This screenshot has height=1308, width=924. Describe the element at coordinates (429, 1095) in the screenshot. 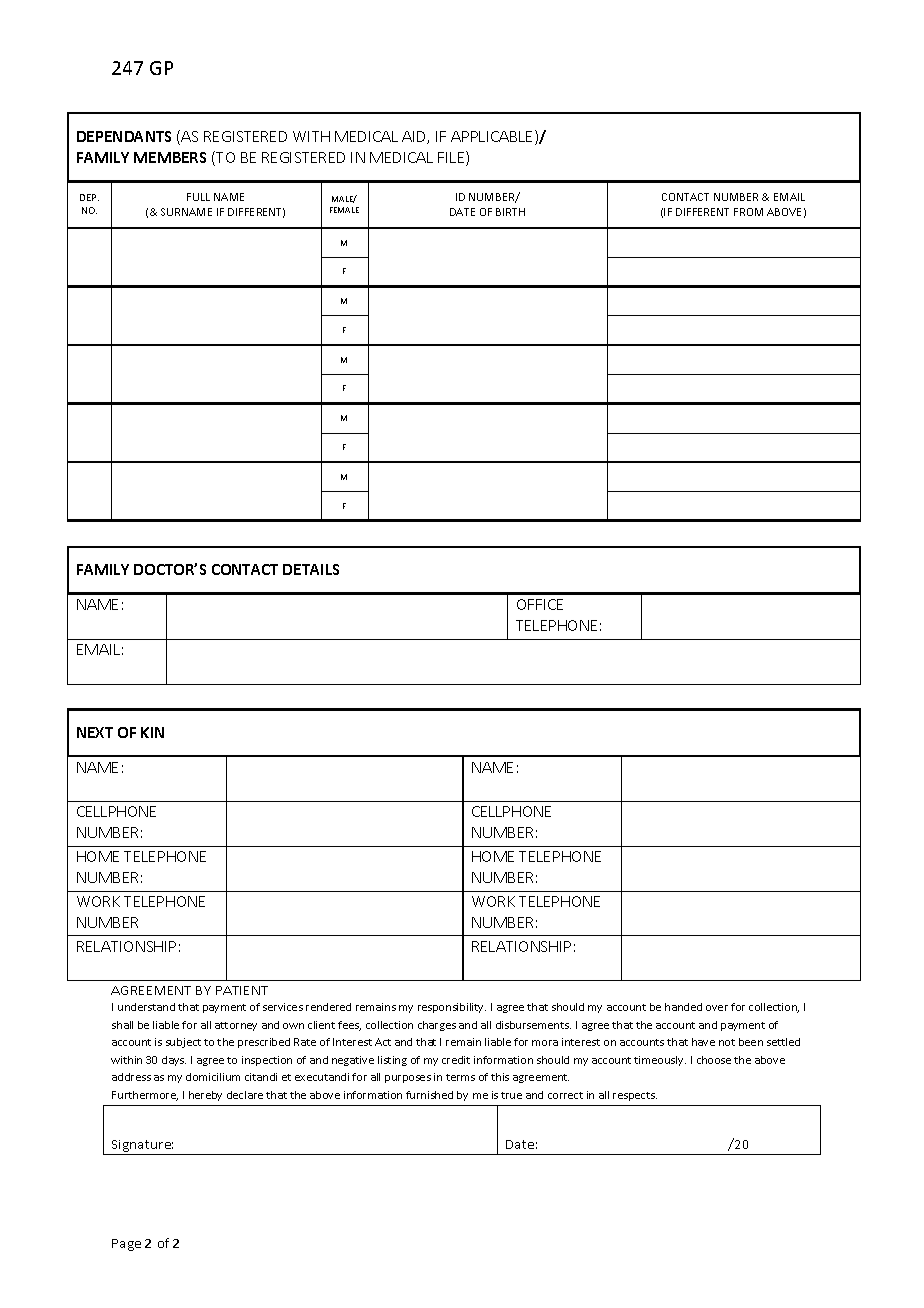

I see `furnished` at that location.
